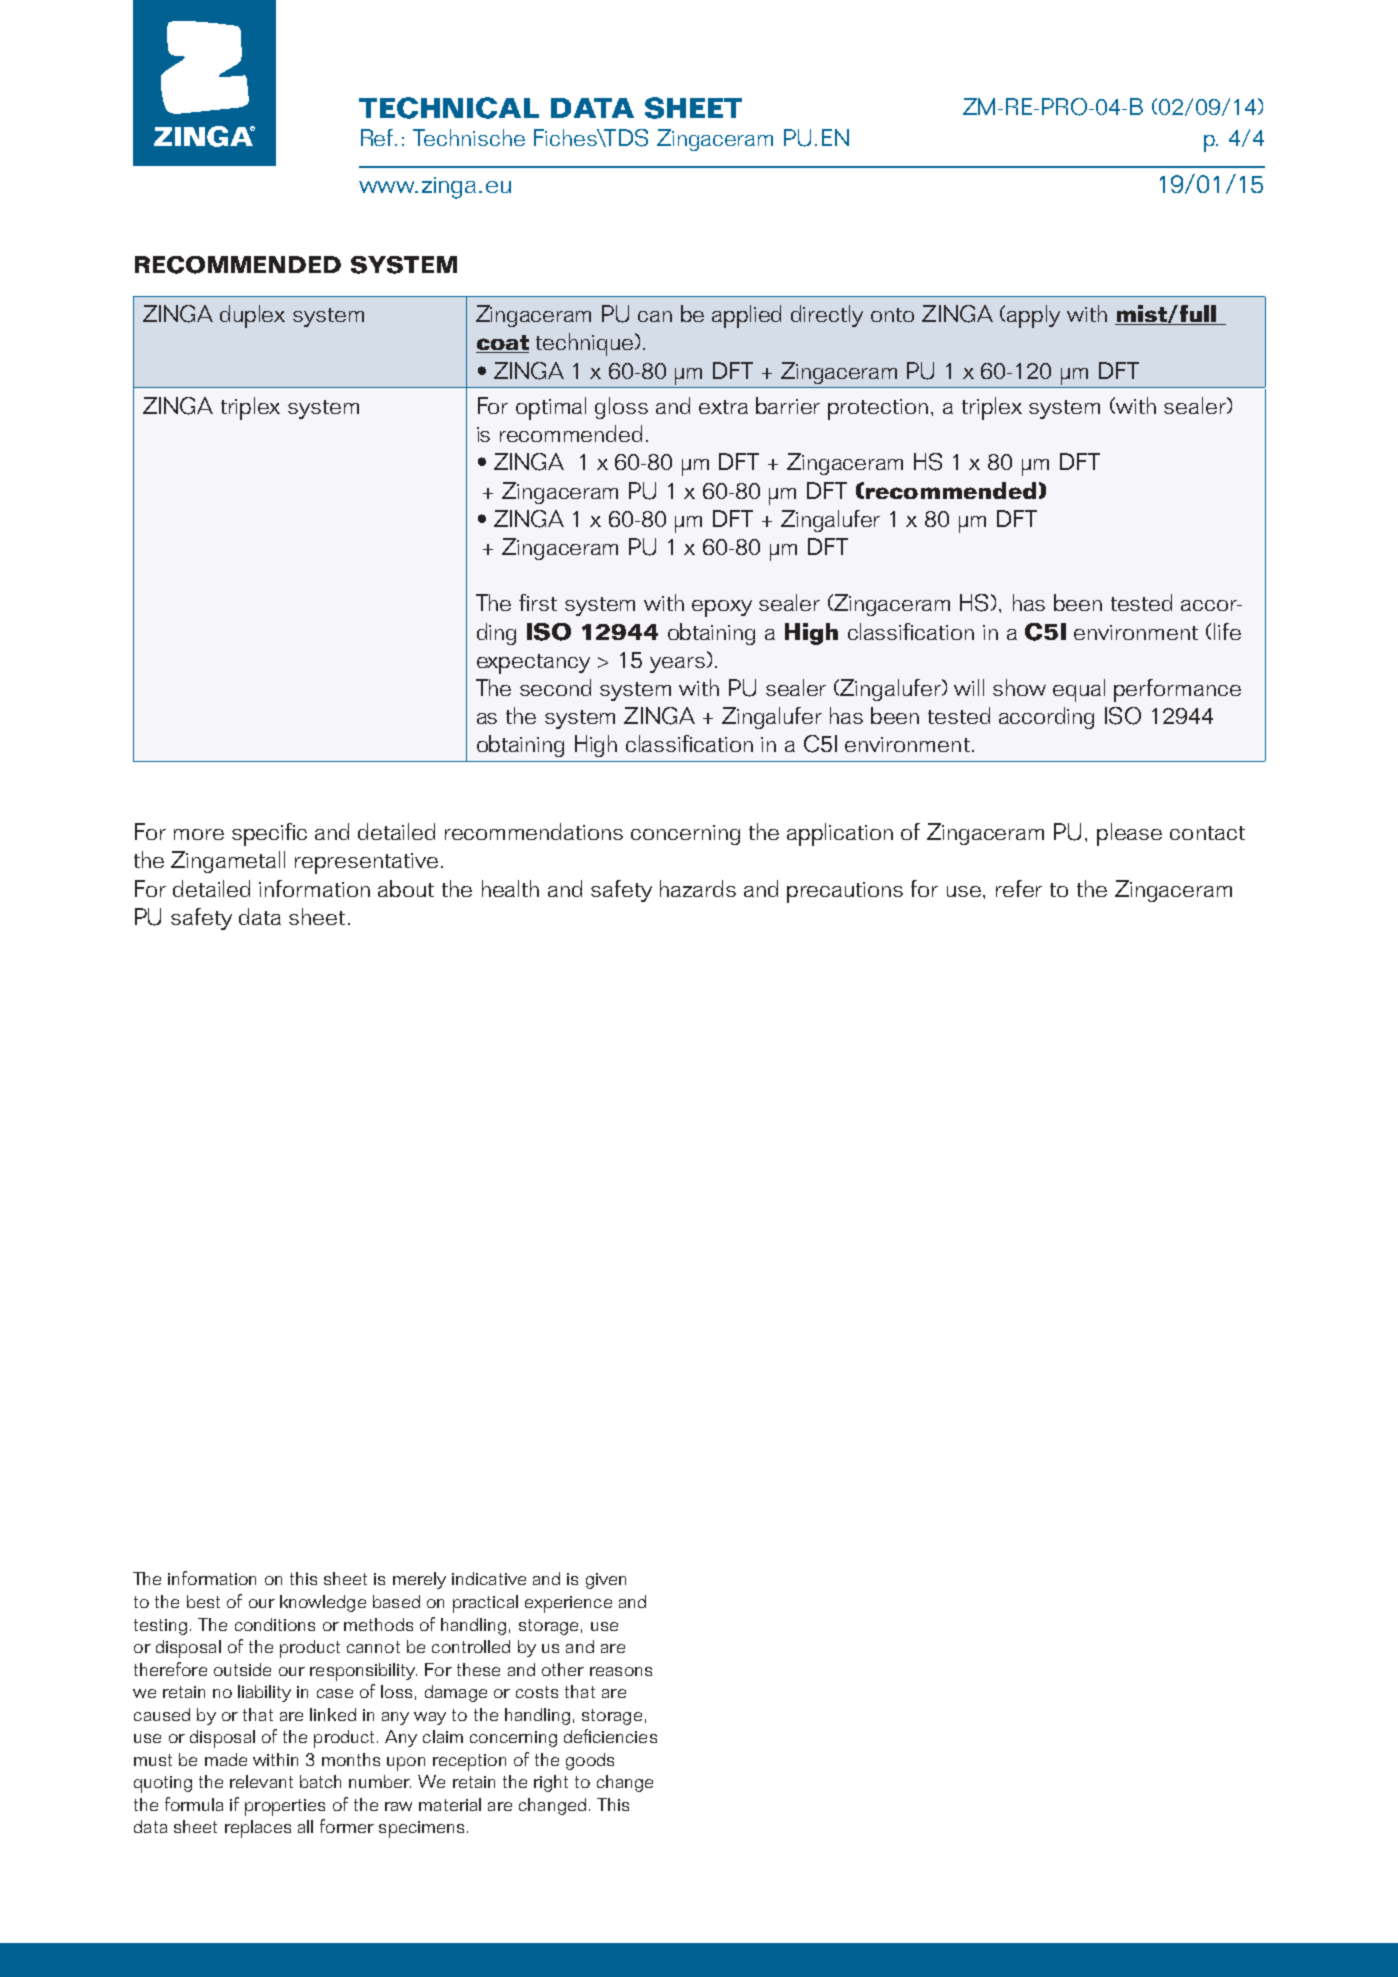  I want to click on applied, so click(746, 316).
